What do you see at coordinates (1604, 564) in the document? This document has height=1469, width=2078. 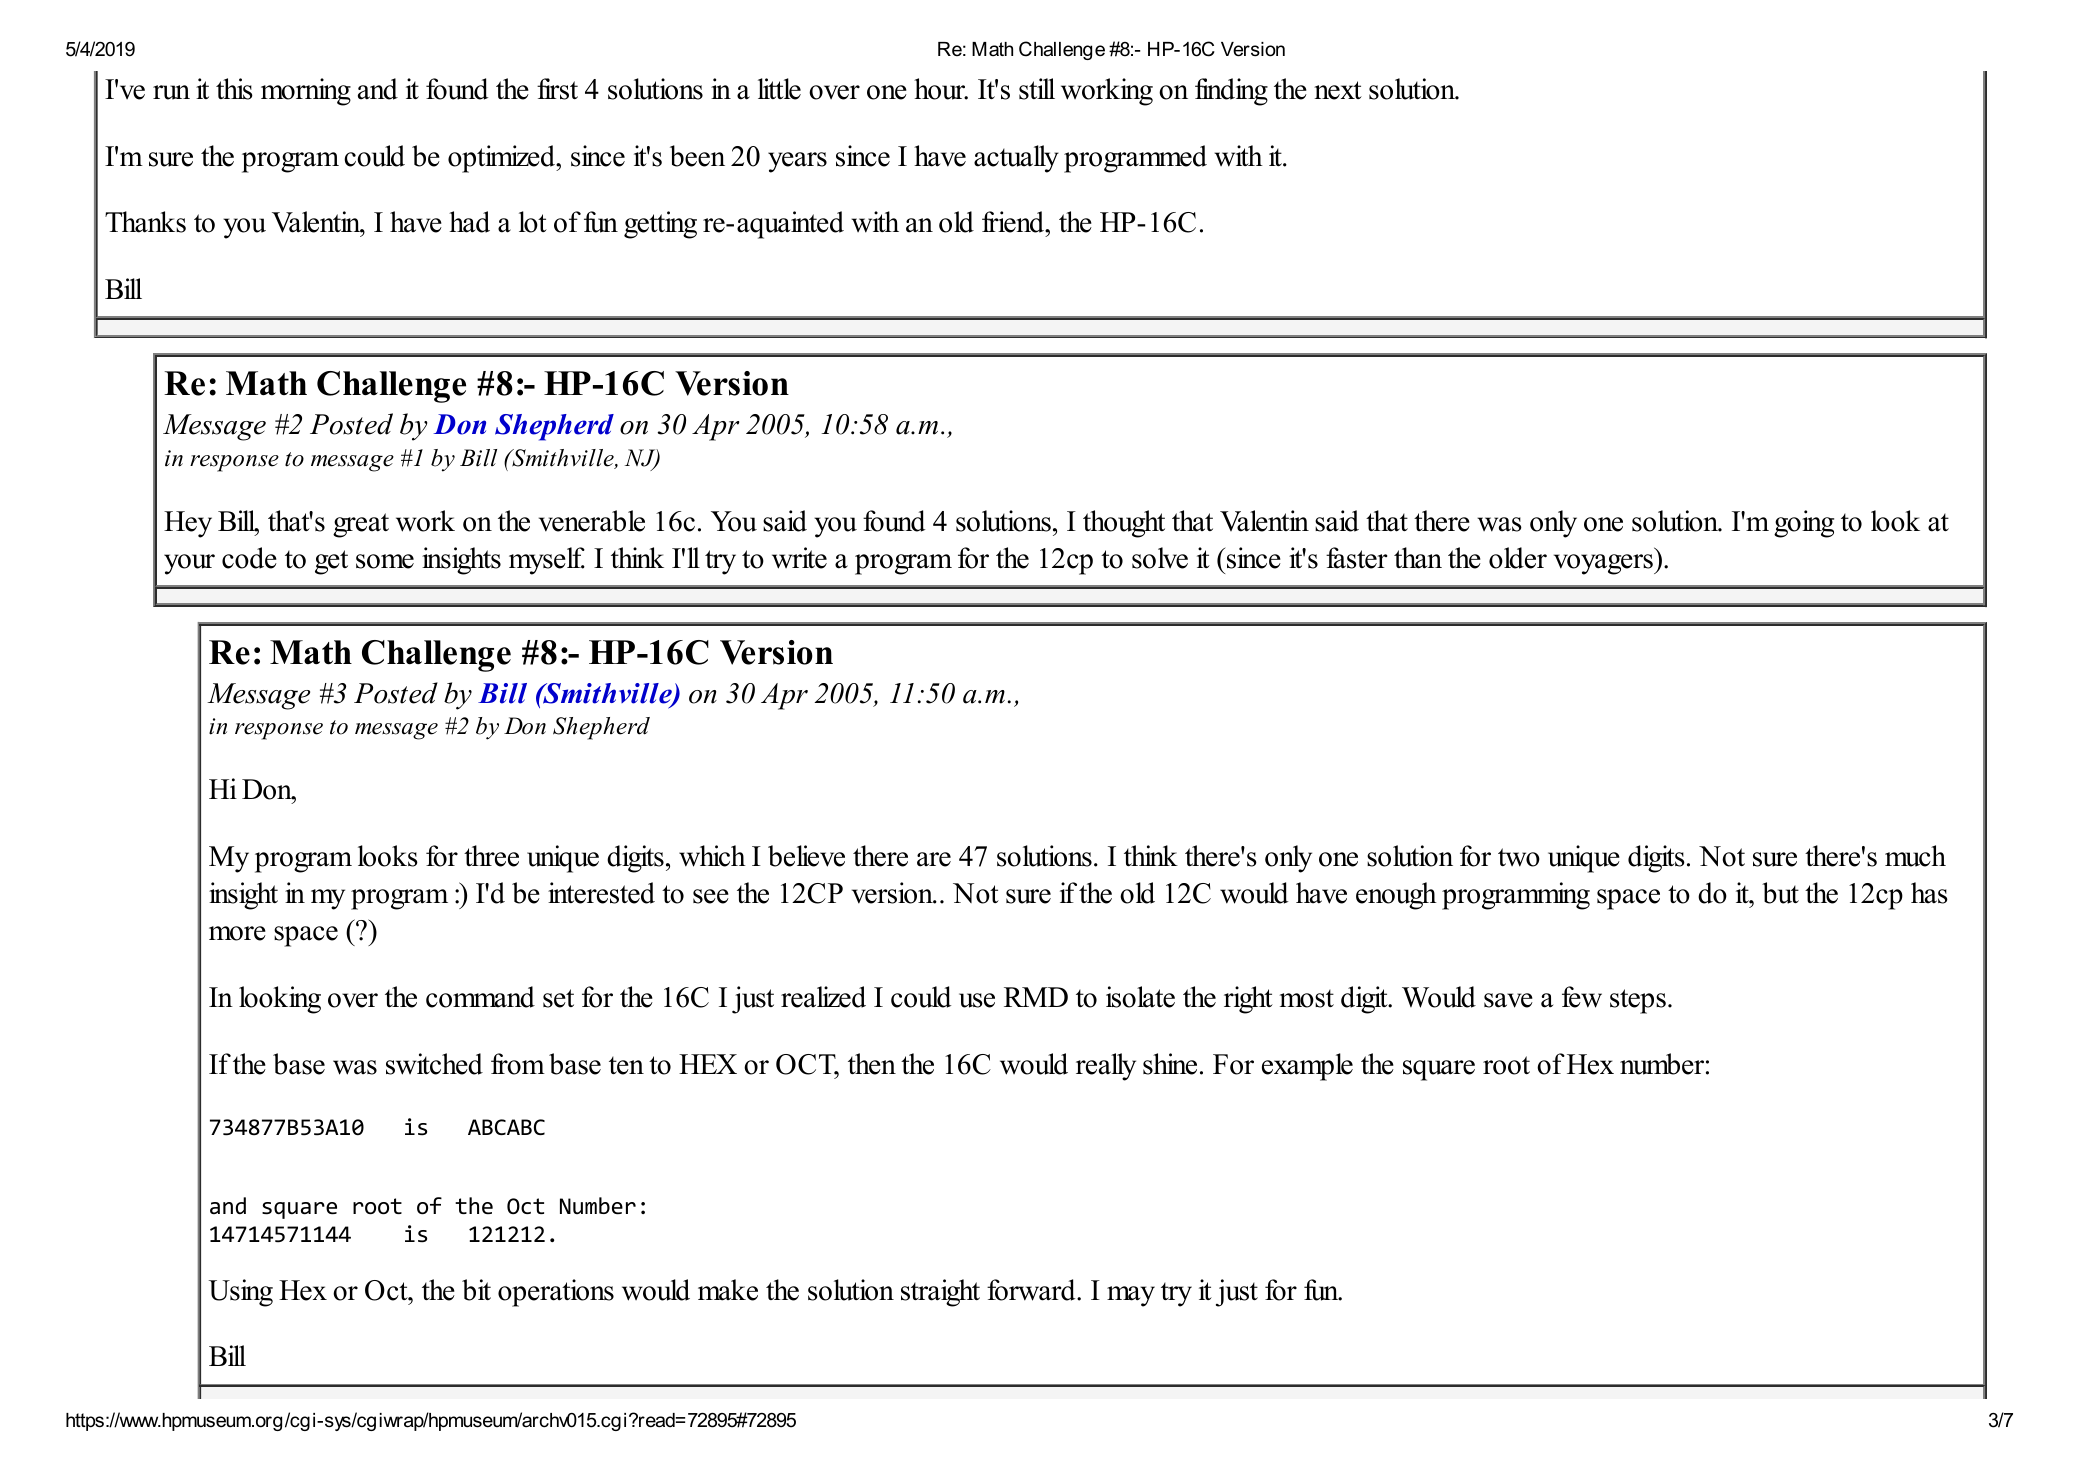 I see `voyagers` at bounding box center [1604, 564].
